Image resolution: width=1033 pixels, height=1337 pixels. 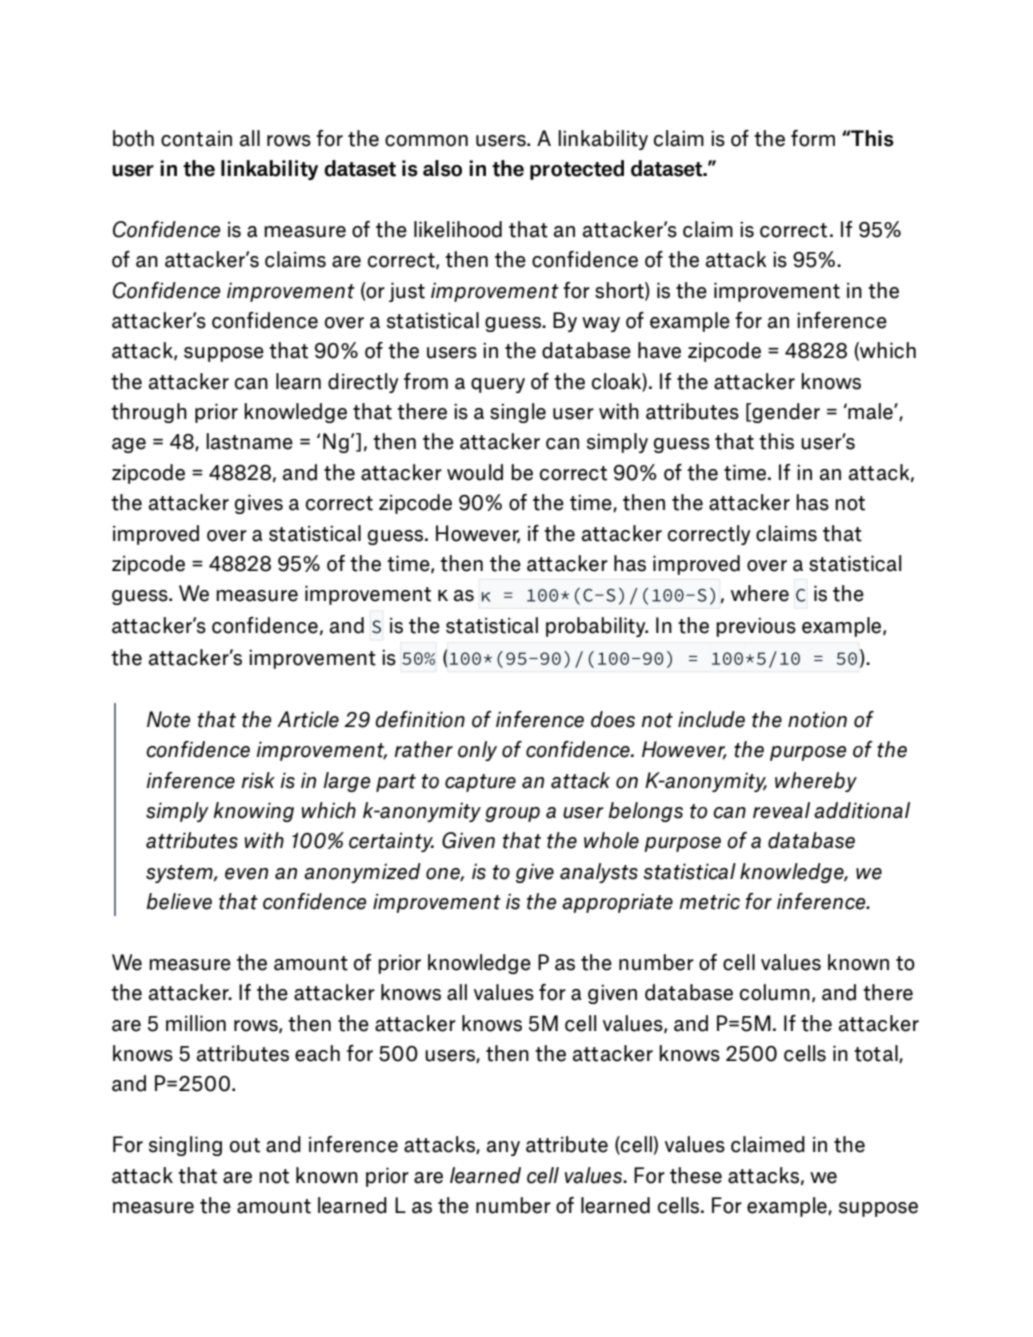 I want to click on lastname, so click(x=249, y=441).
